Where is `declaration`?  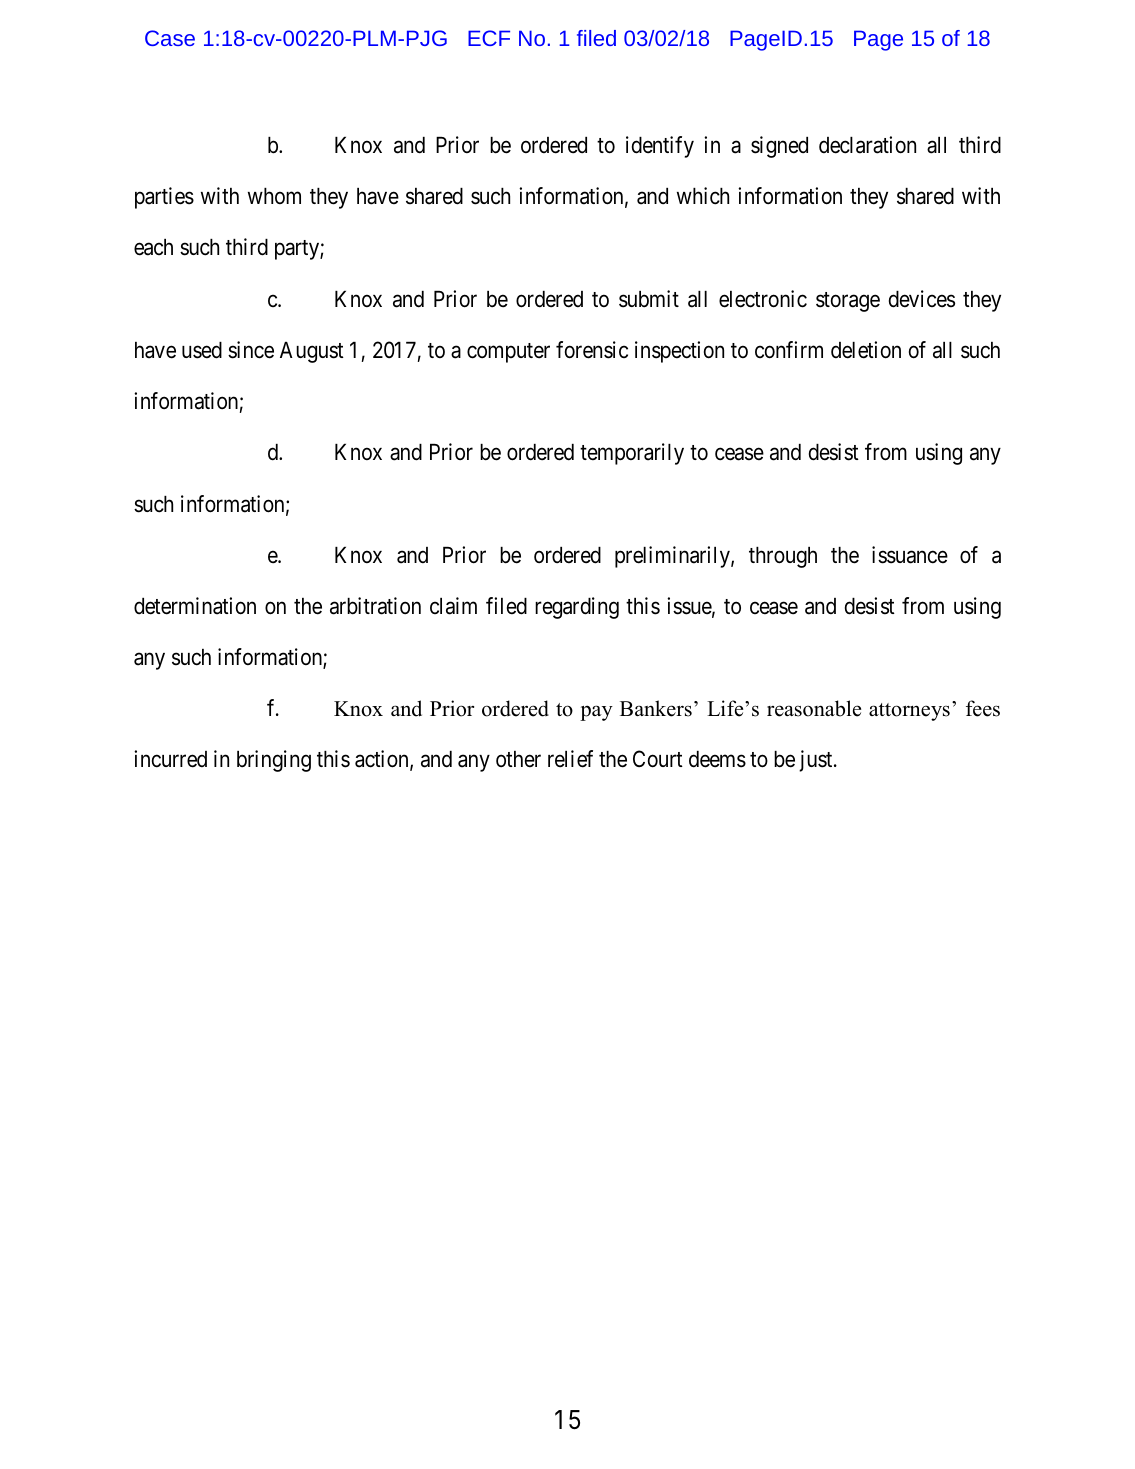
declaration is located at coordinates (867, 145).
